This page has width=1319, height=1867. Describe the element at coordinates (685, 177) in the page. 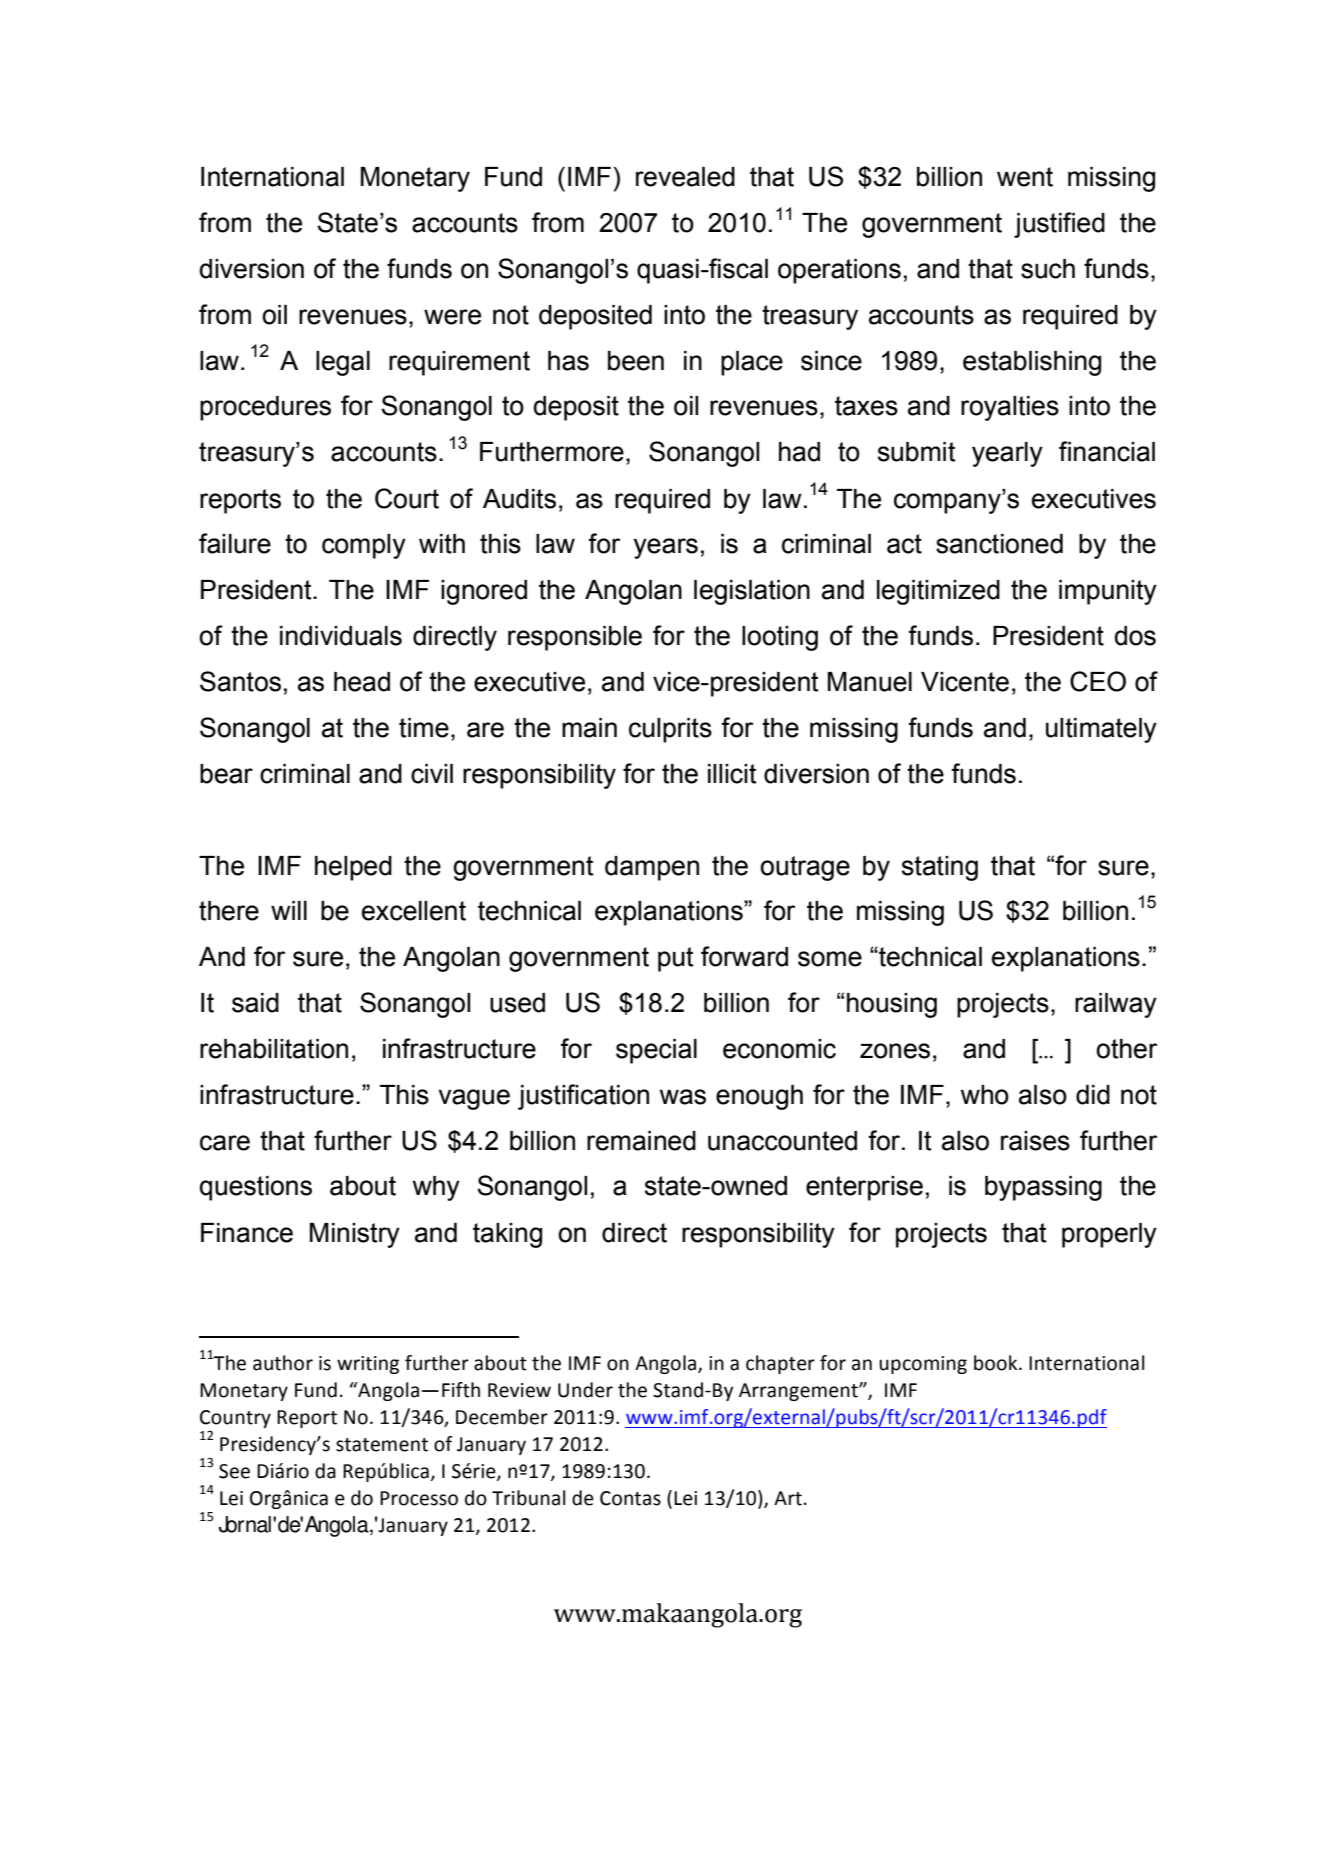

I see `revealed` at that location.
